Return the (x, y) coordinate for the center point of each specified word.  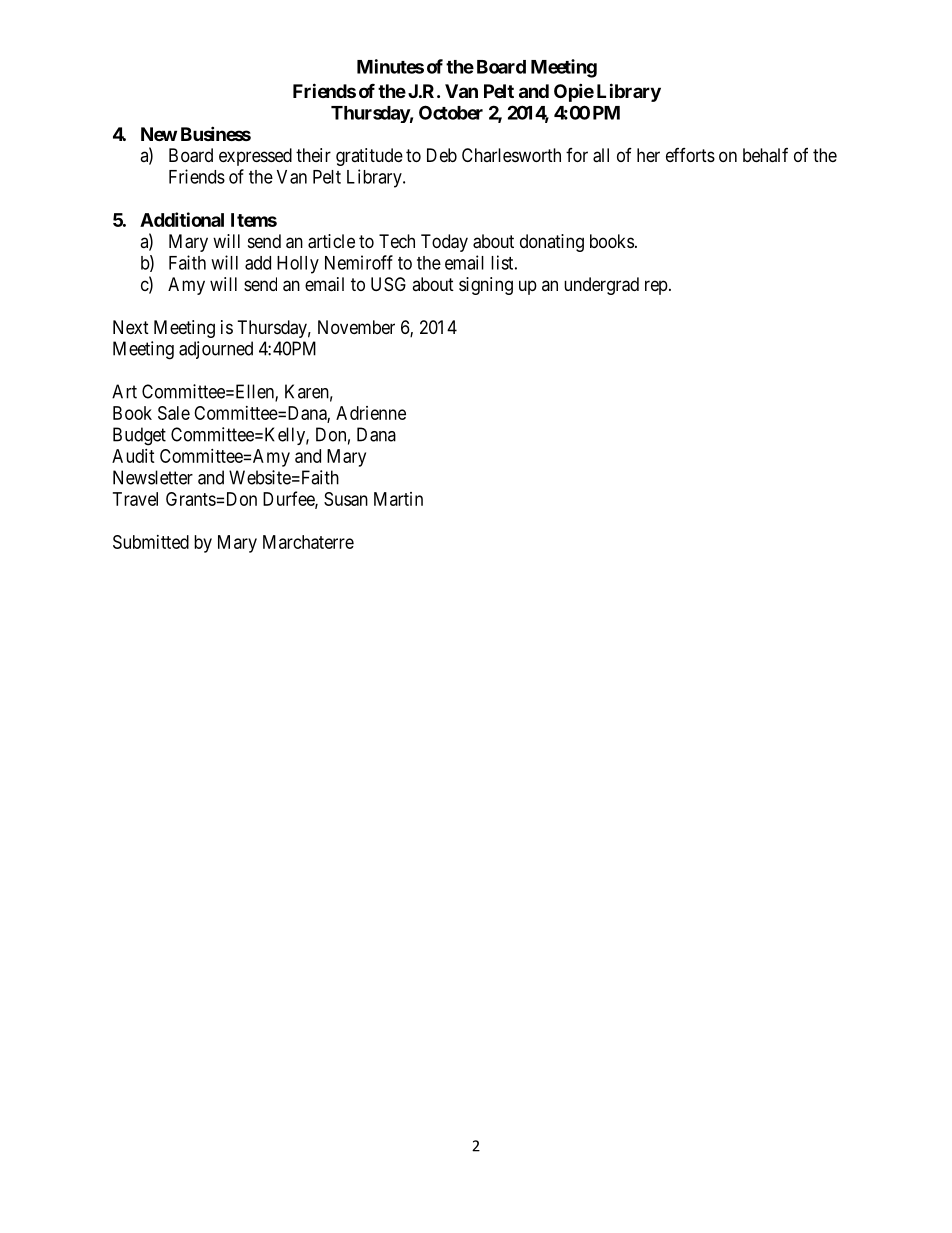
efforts (690, 155)
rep (656, 287)
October (451, 112)
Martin (398, 499)
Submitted (151, 542)
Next (131, 327)
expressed (255, 157)
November (356, 327)
